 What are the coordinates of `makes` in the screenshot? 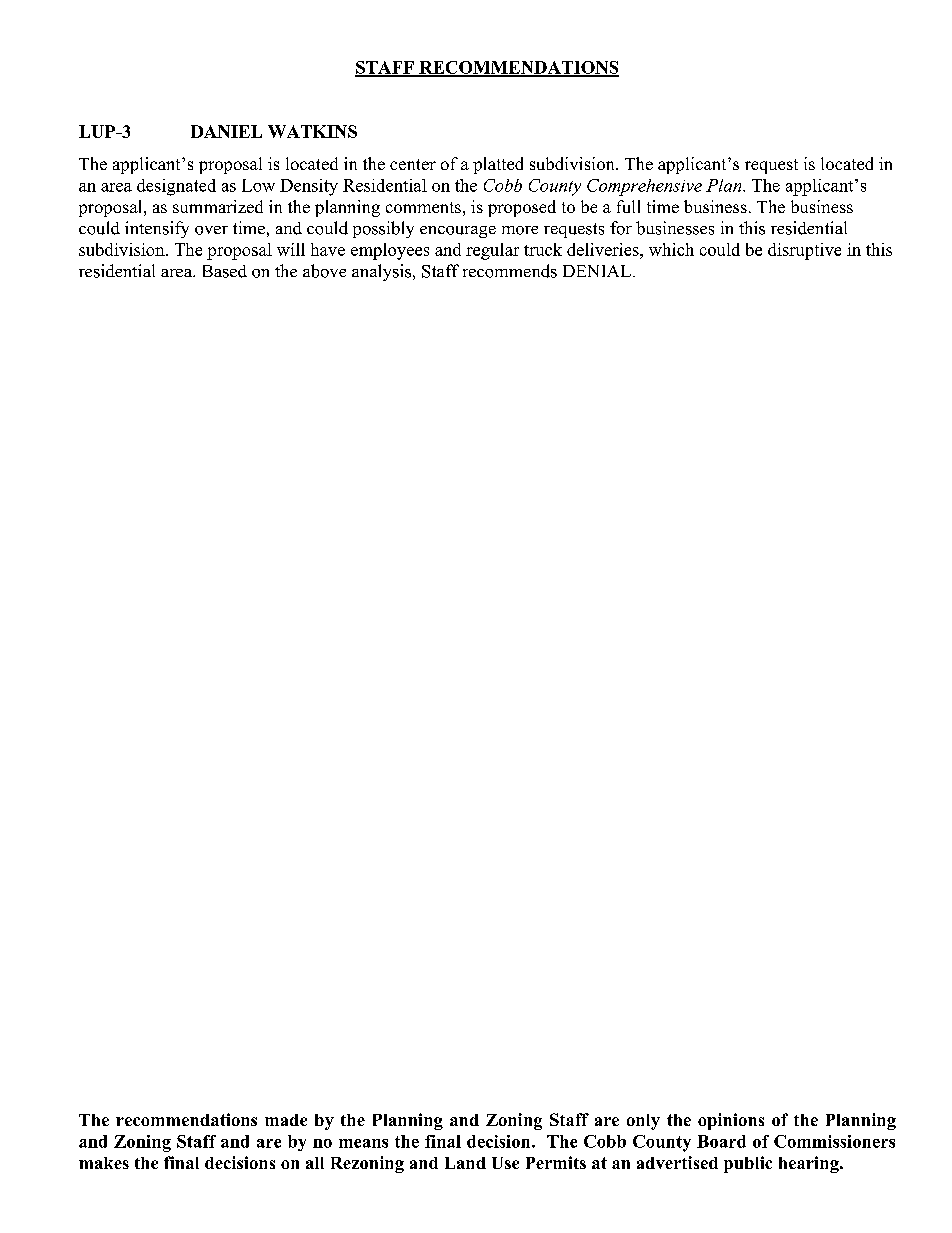 It's located at (104, 1163).
